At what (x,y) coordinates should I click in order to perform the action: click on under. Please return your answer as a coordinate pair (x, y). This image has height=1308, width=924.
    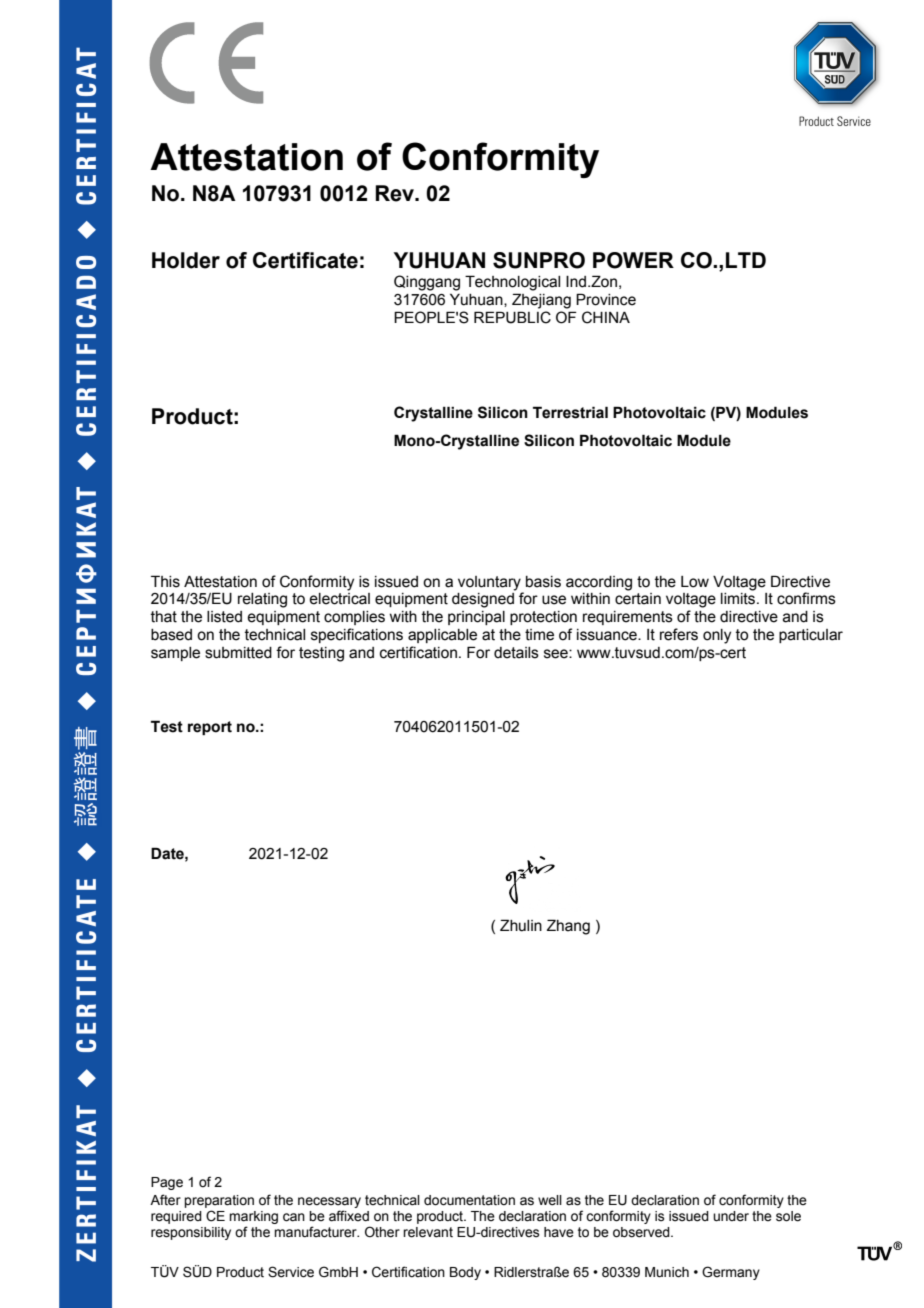
    Looking at the image, I should click on (731, 1216).
